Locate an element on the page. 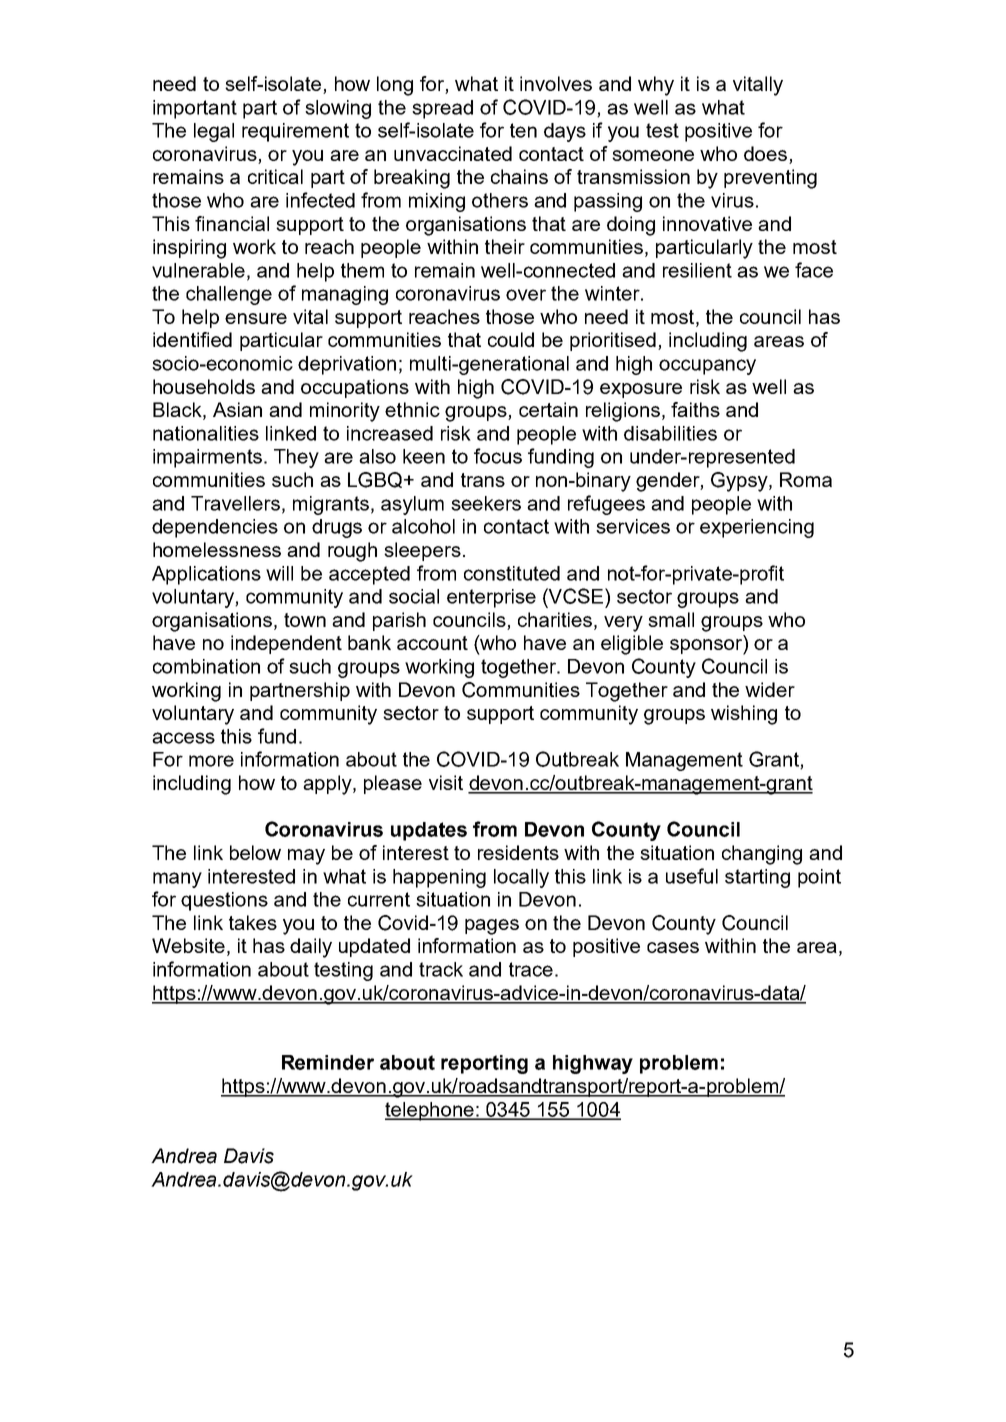 The width and height of the image is (1006, 1422). does is located at coordinates (765, 153).
